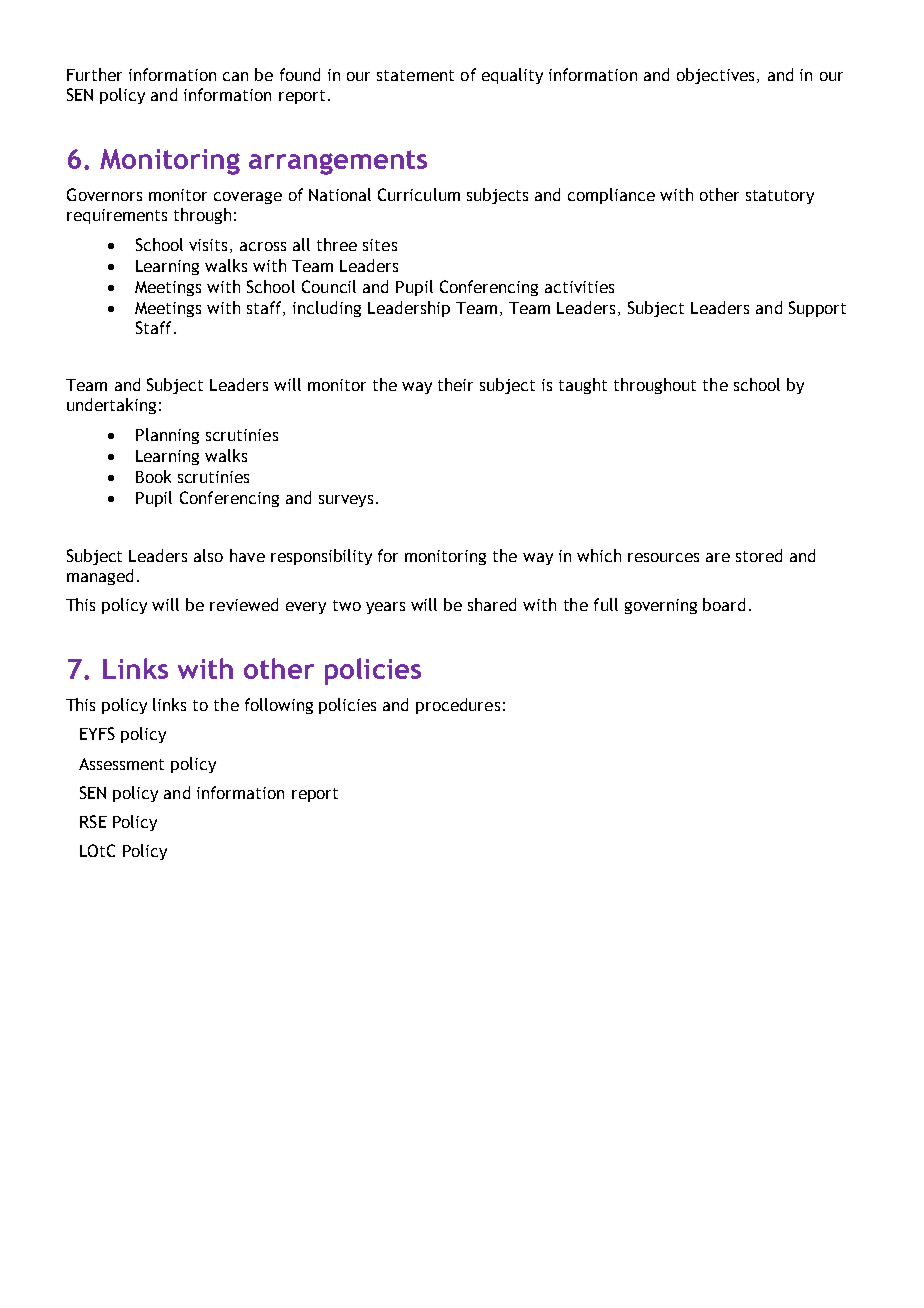 This page has width=924, height=1308. Describe the element at coordinates (455, 384) in the page. I see `their` at that location.
